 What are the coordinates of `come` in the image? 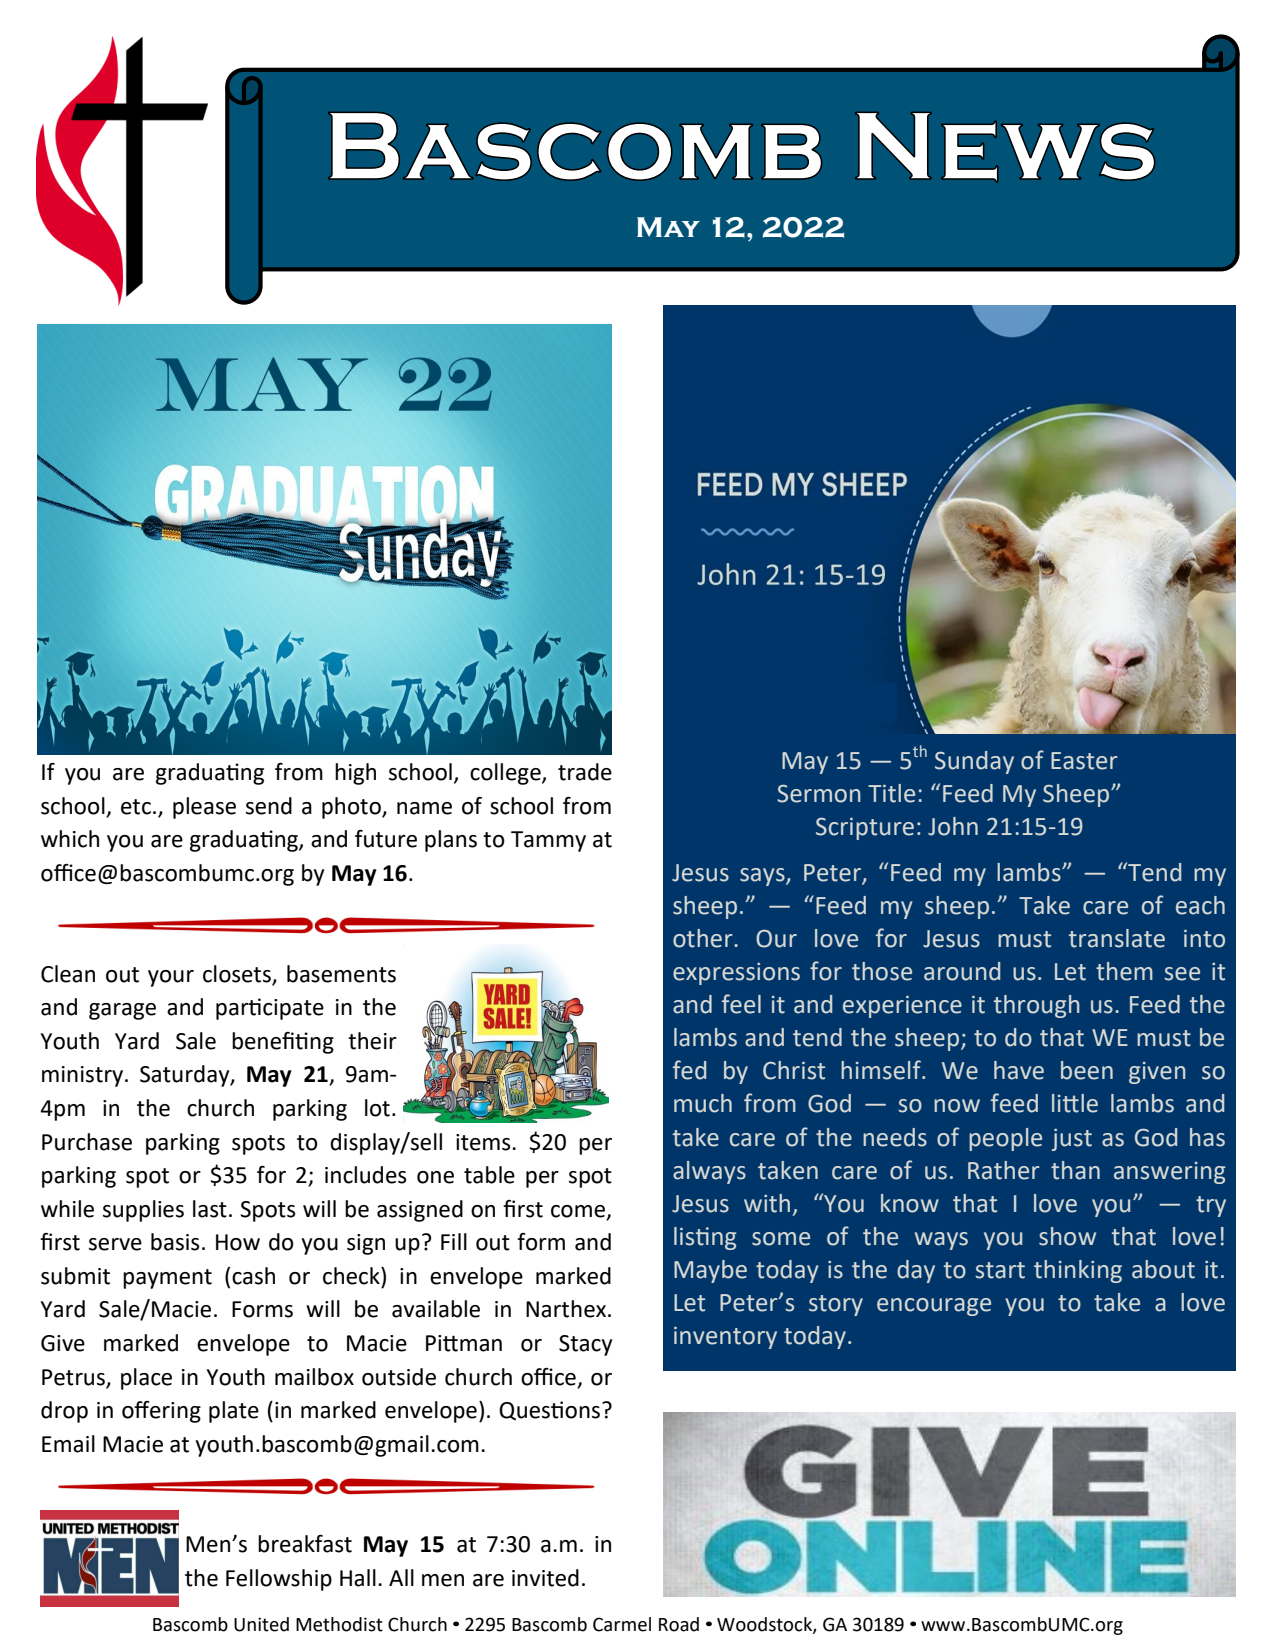 It's located at (579, 1212).
